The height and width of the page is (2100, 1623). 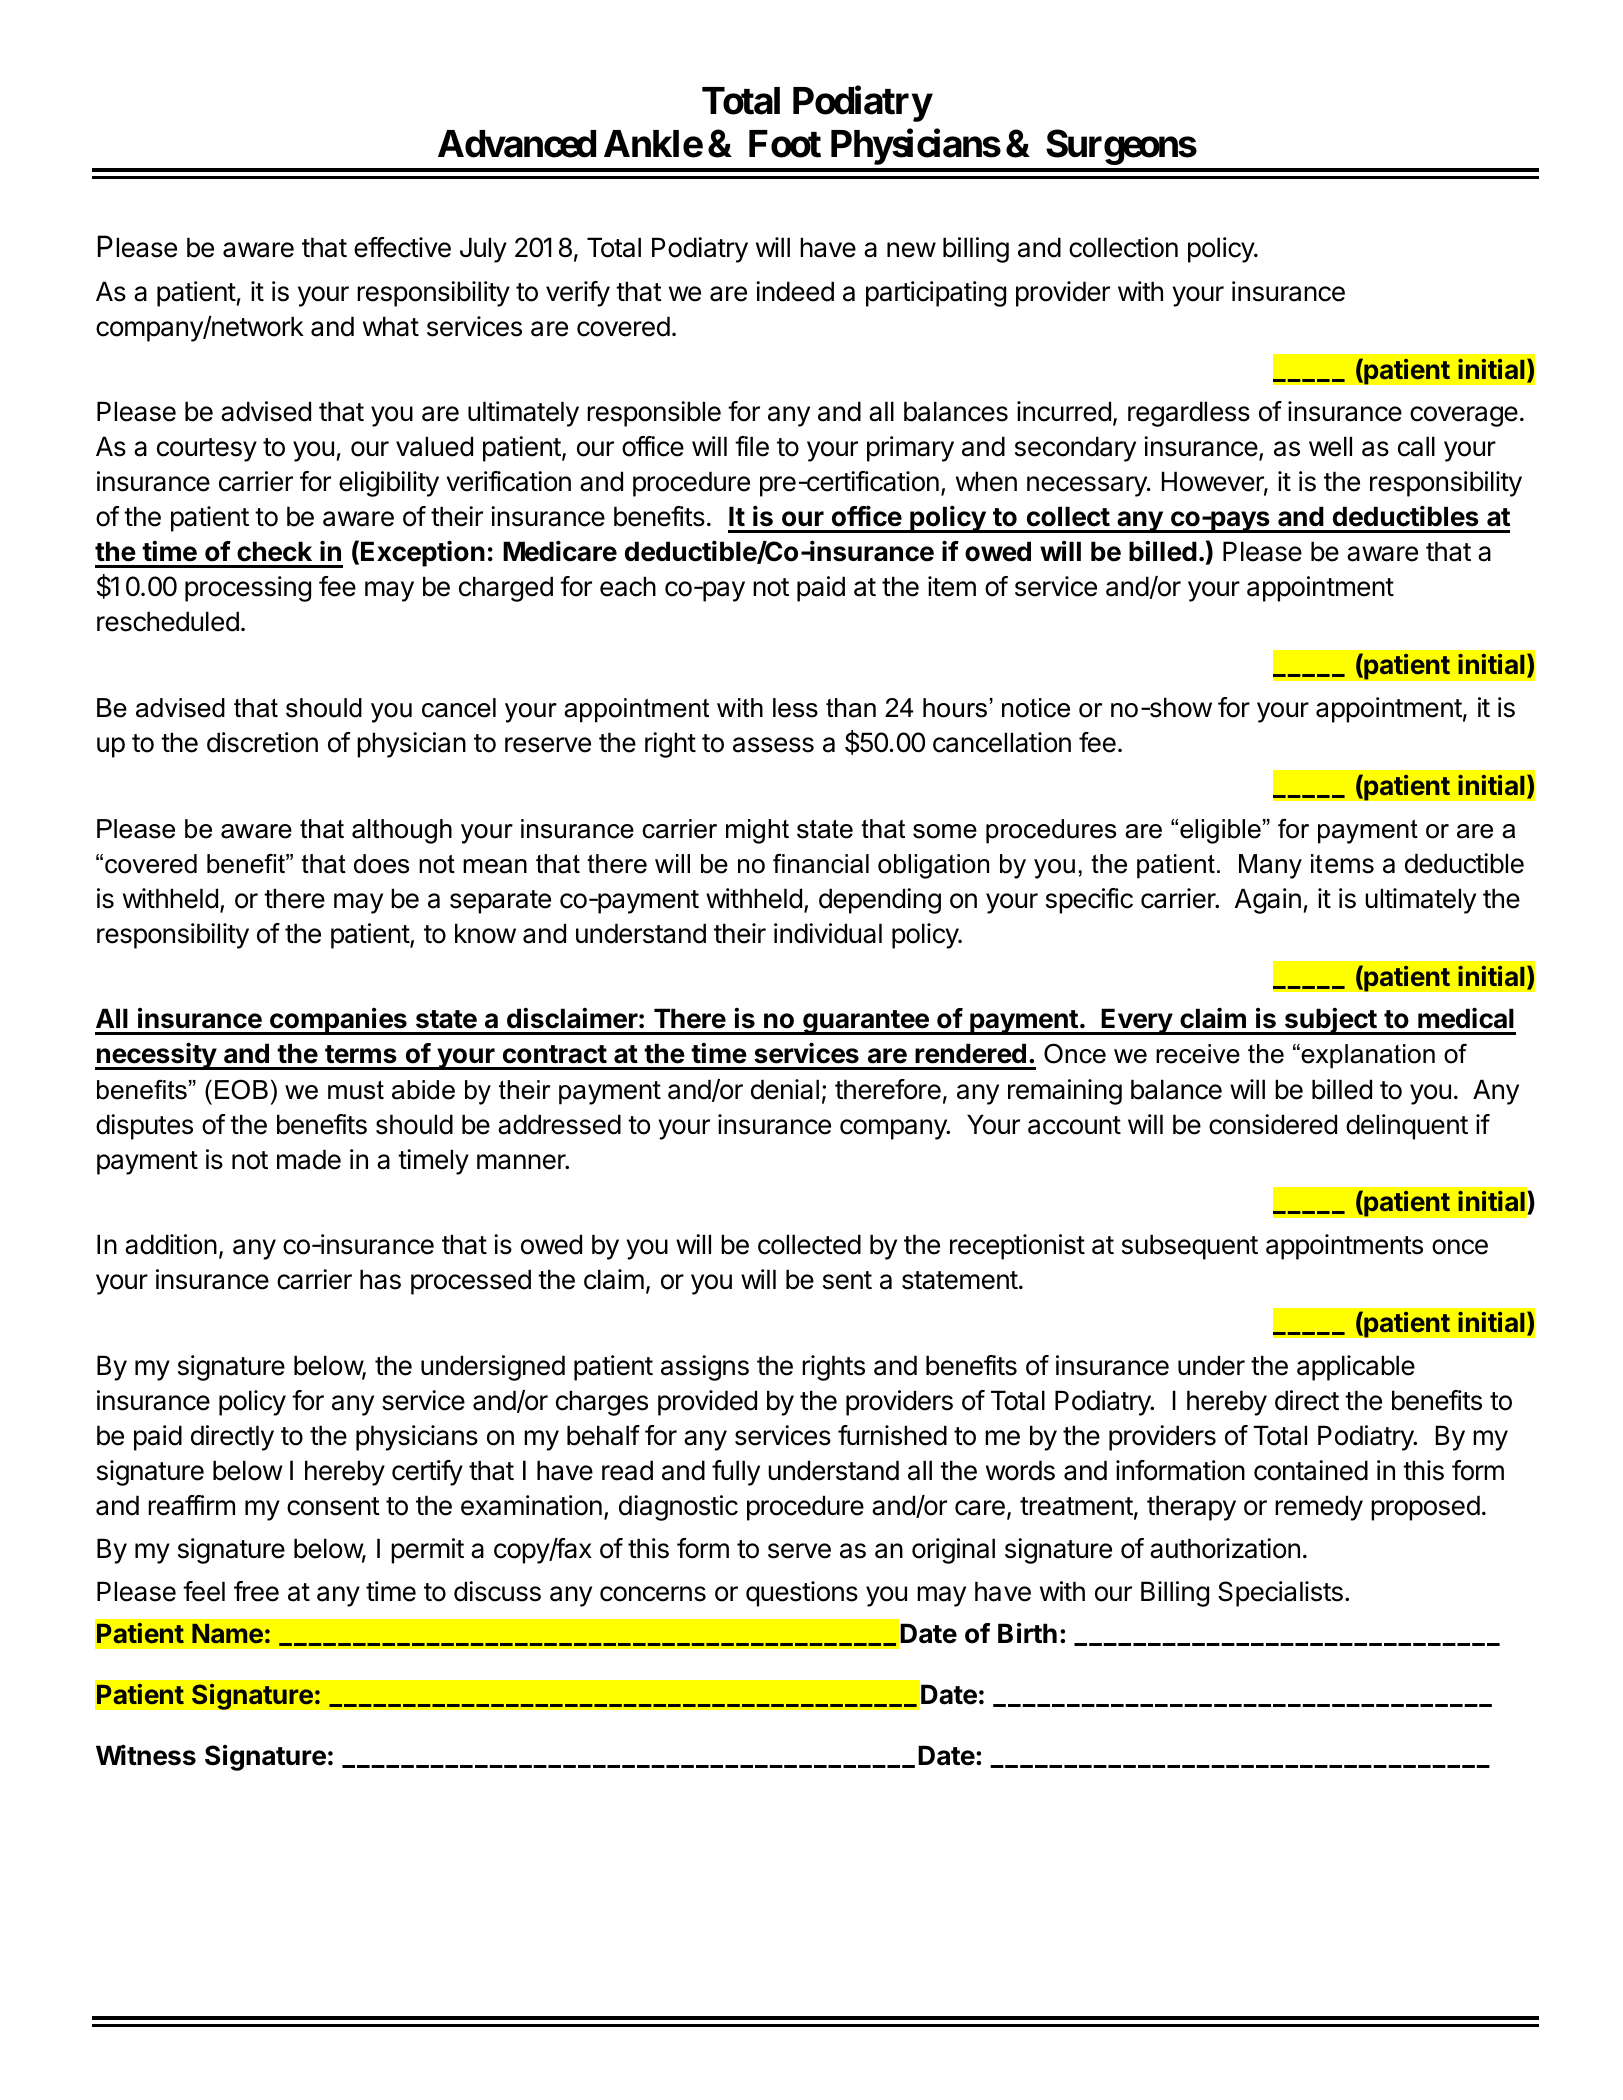 I want to click on Specialists, so click(x=1280, y=1594).
